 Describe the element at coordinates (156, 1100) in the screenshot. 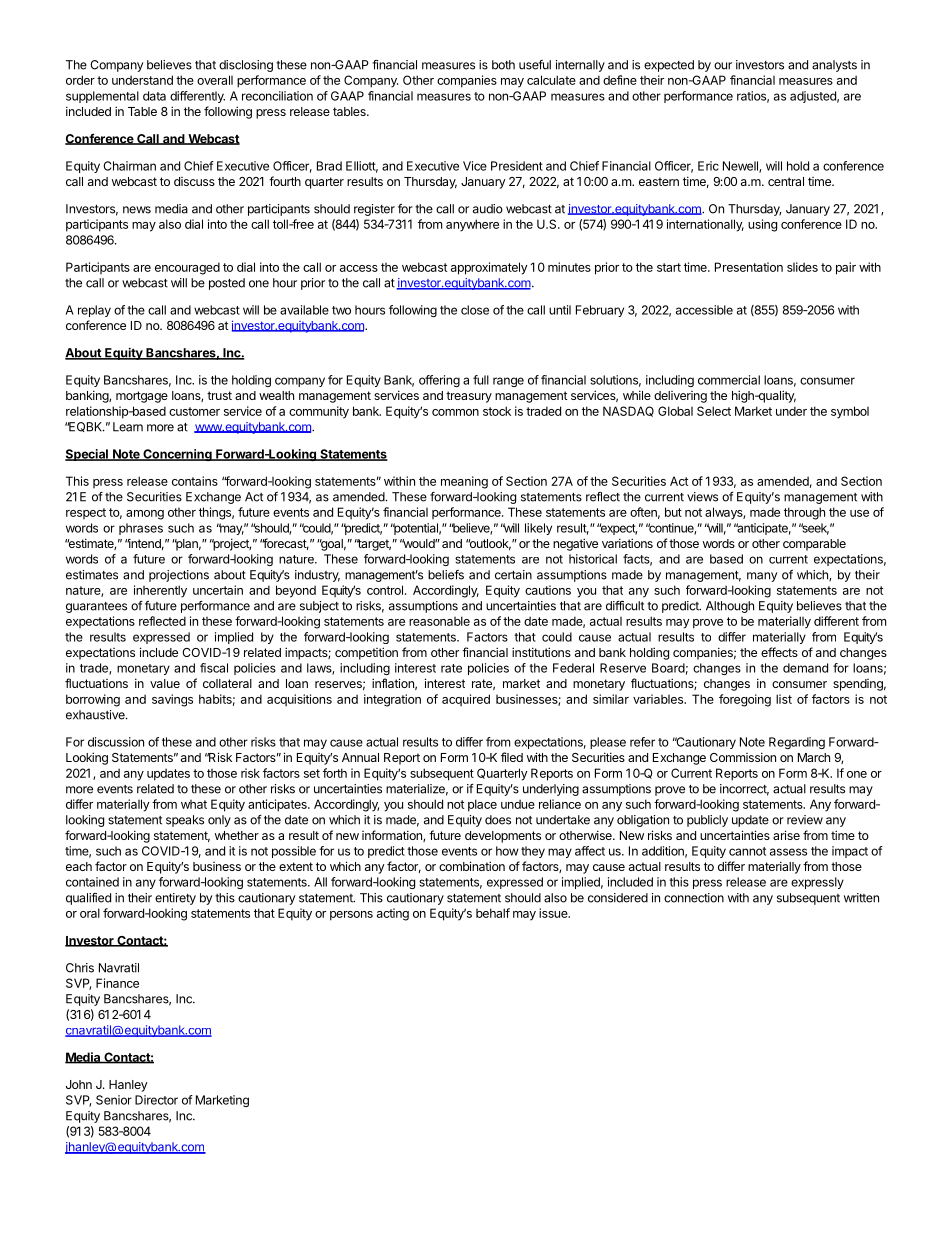

I see `Director` at that location.
